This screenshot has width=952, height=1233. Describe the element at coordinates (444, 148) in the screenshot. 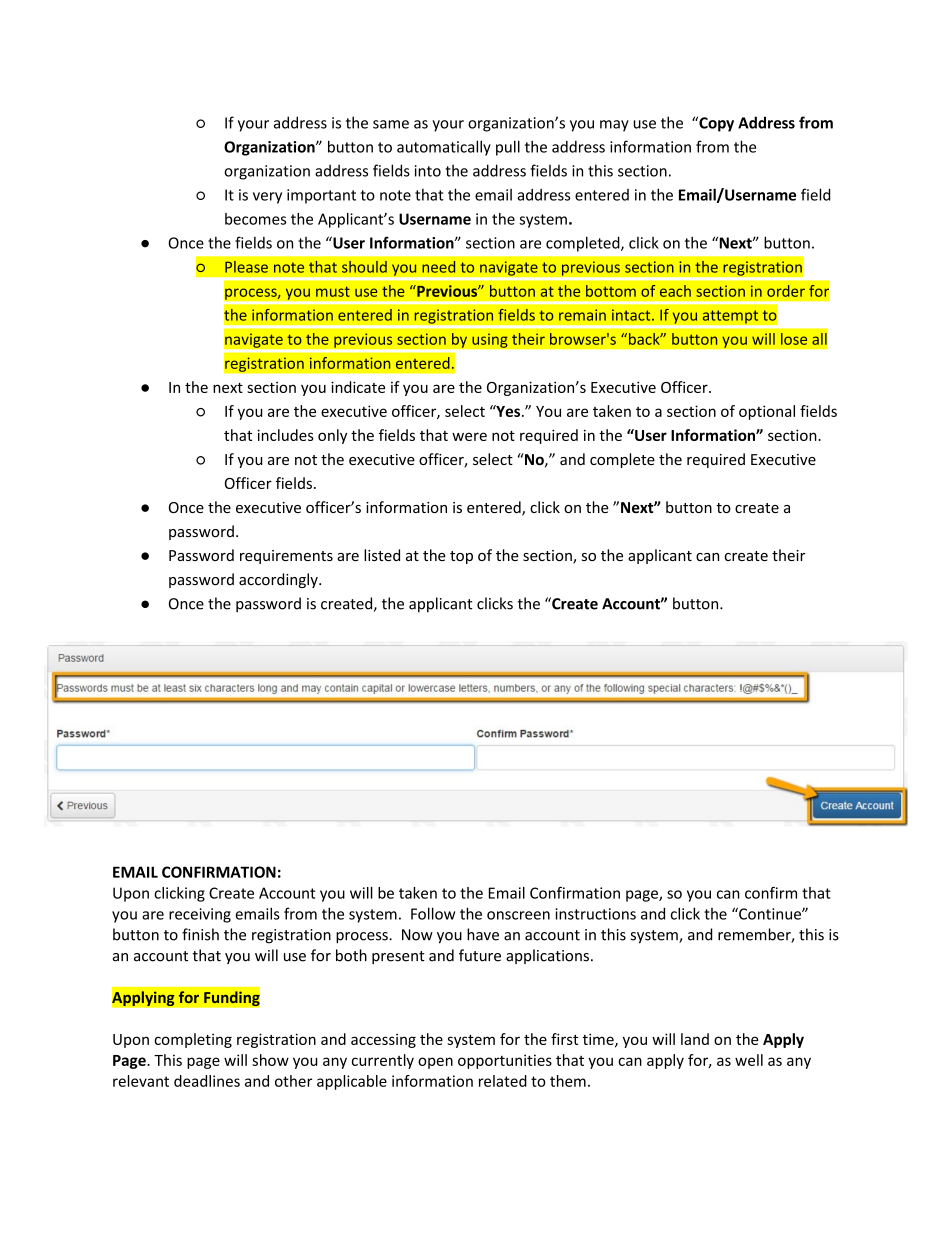

I see `automatically` at that location.
